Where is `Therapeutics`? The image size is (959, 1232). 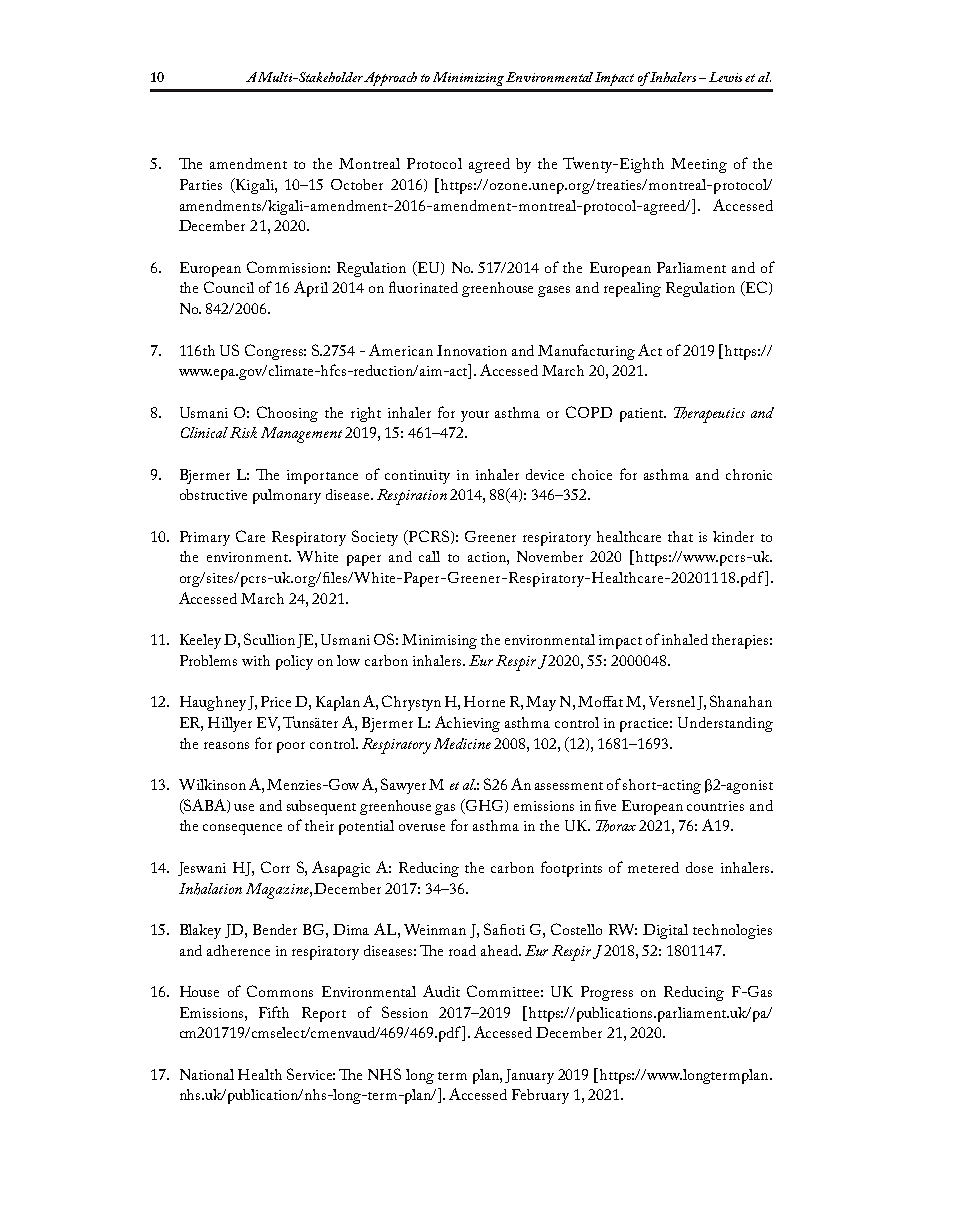 Therapeutics is located at coordinates (709, 415).
